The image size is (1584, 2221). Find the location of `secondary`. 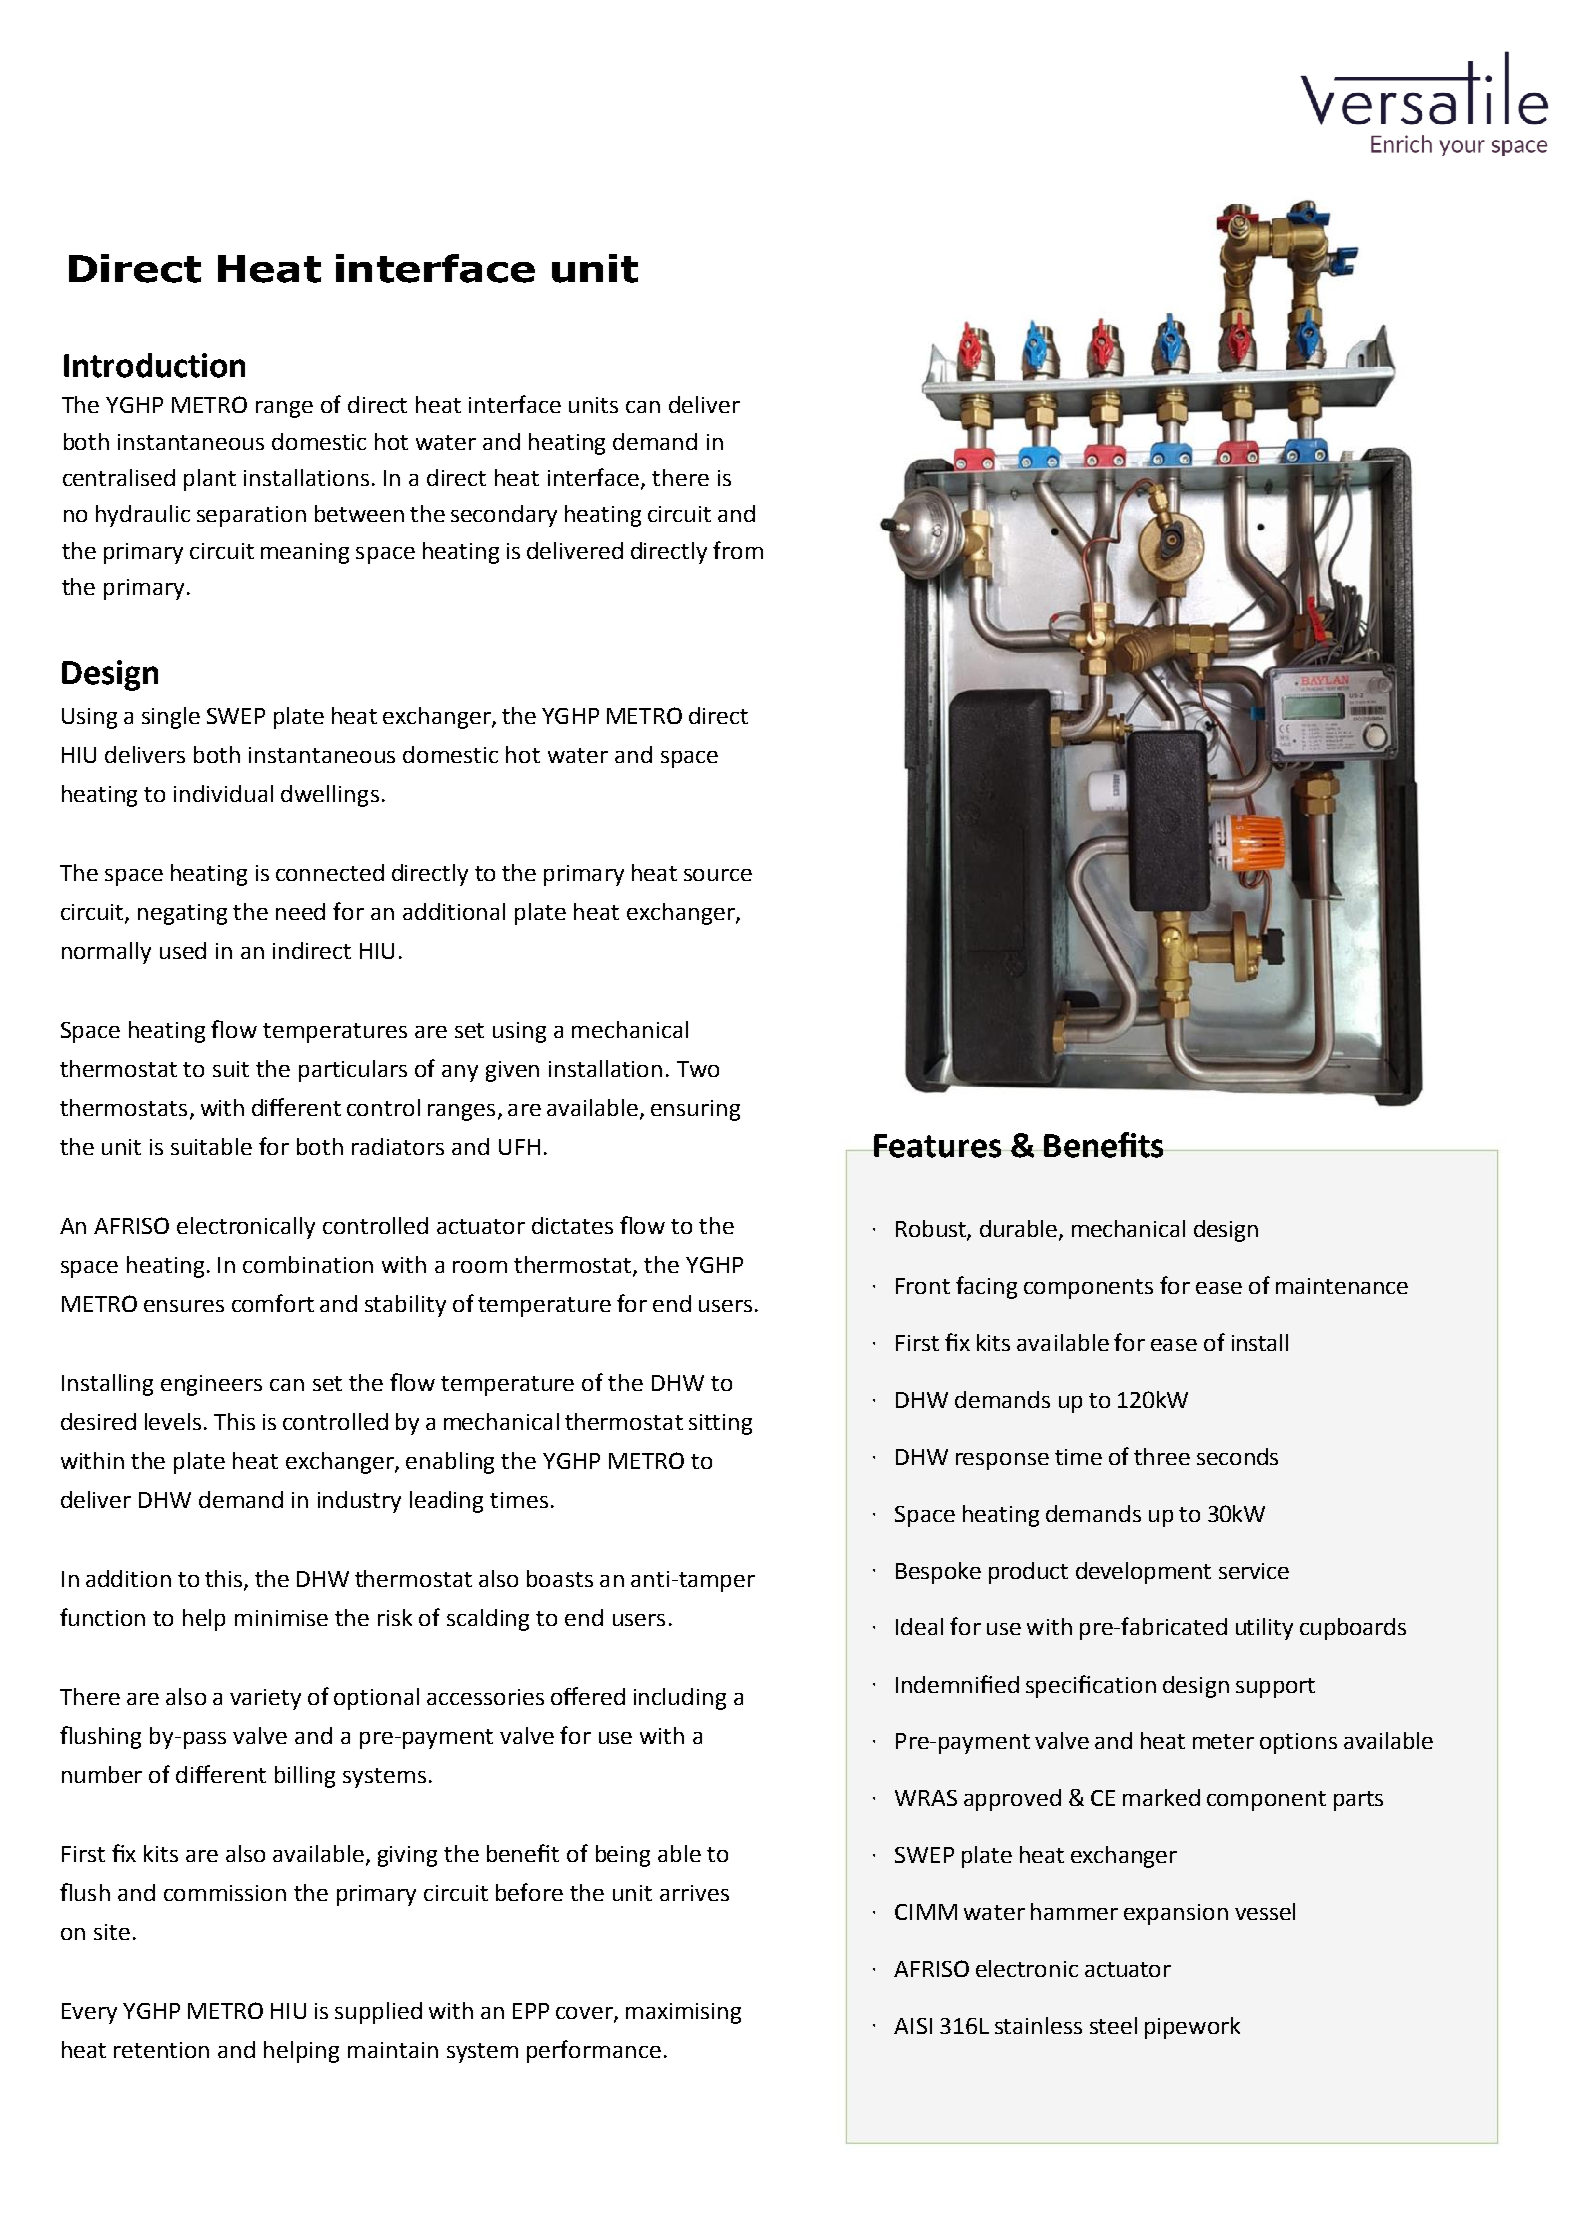

secondary is located at coordinates (504, 516).
